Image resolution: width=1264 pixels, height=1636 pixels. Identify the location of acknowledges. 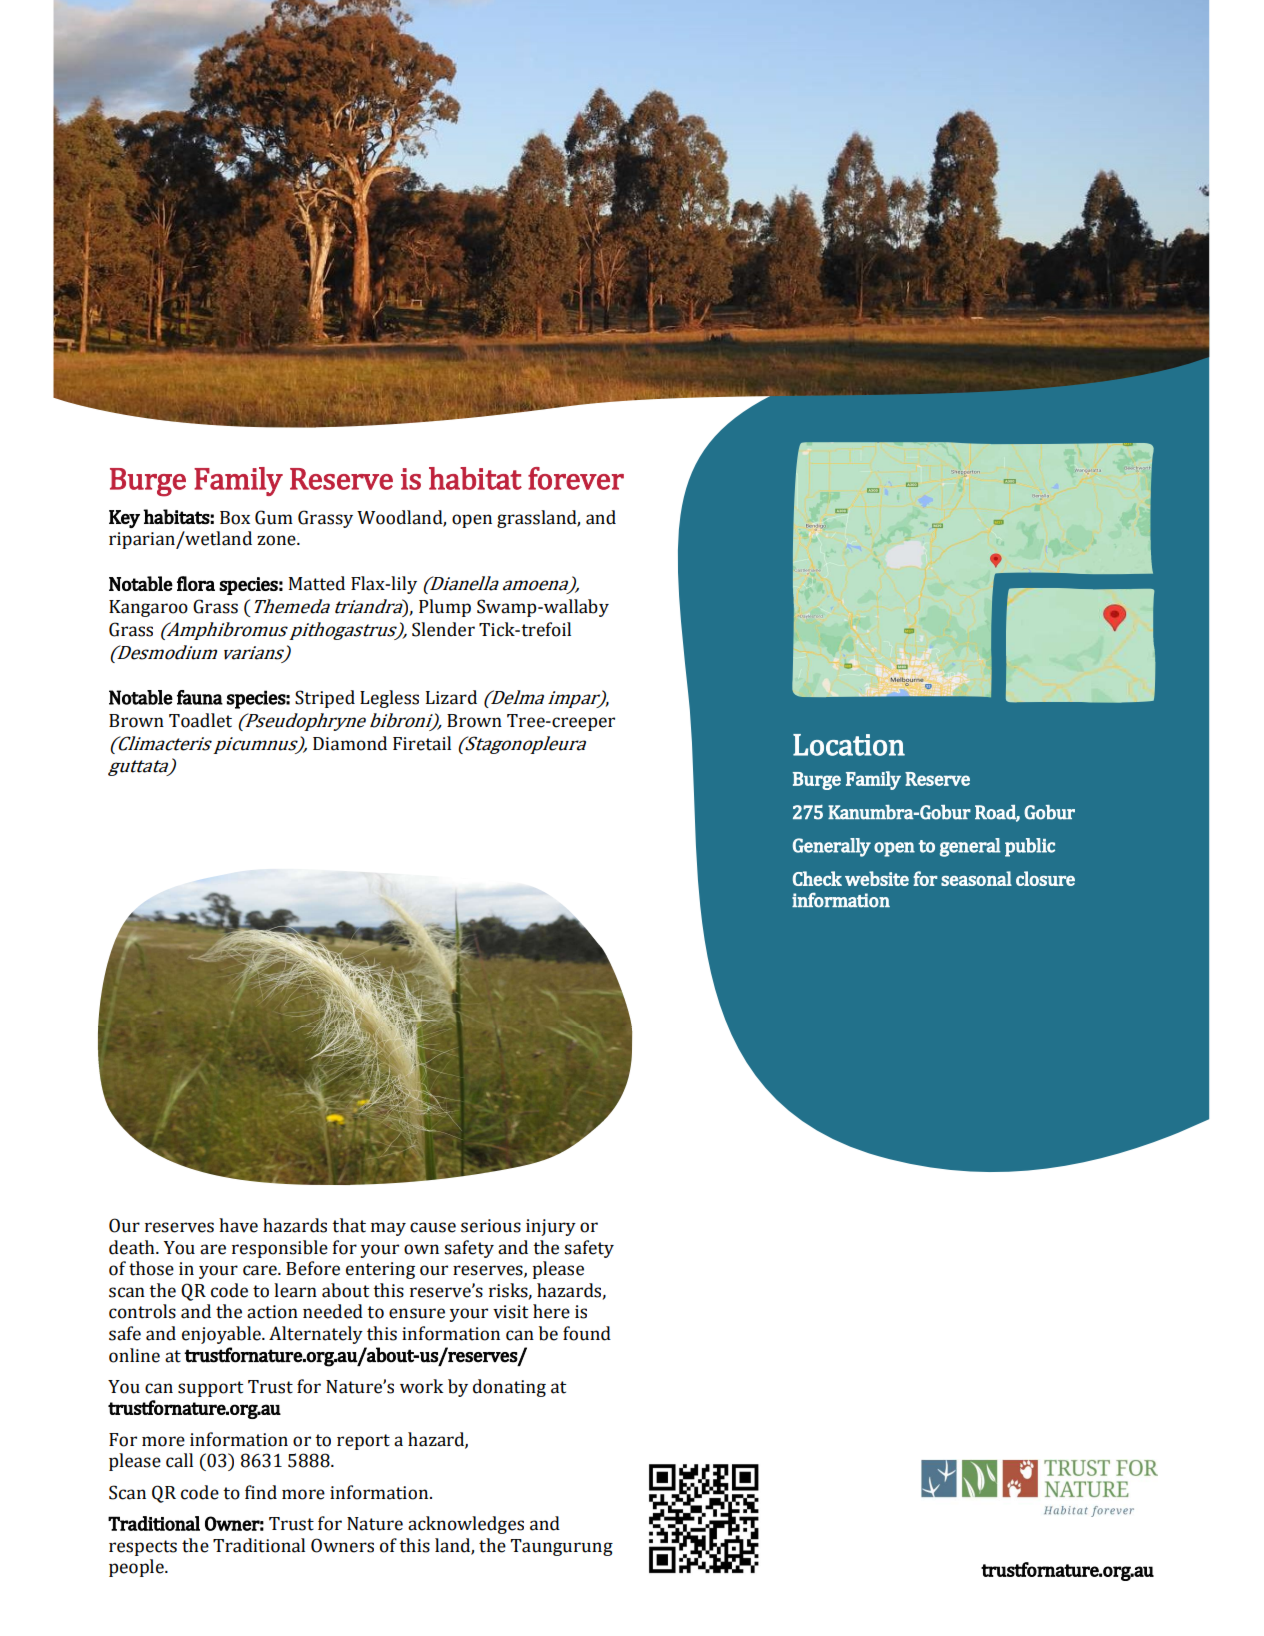
(466, 1525).
